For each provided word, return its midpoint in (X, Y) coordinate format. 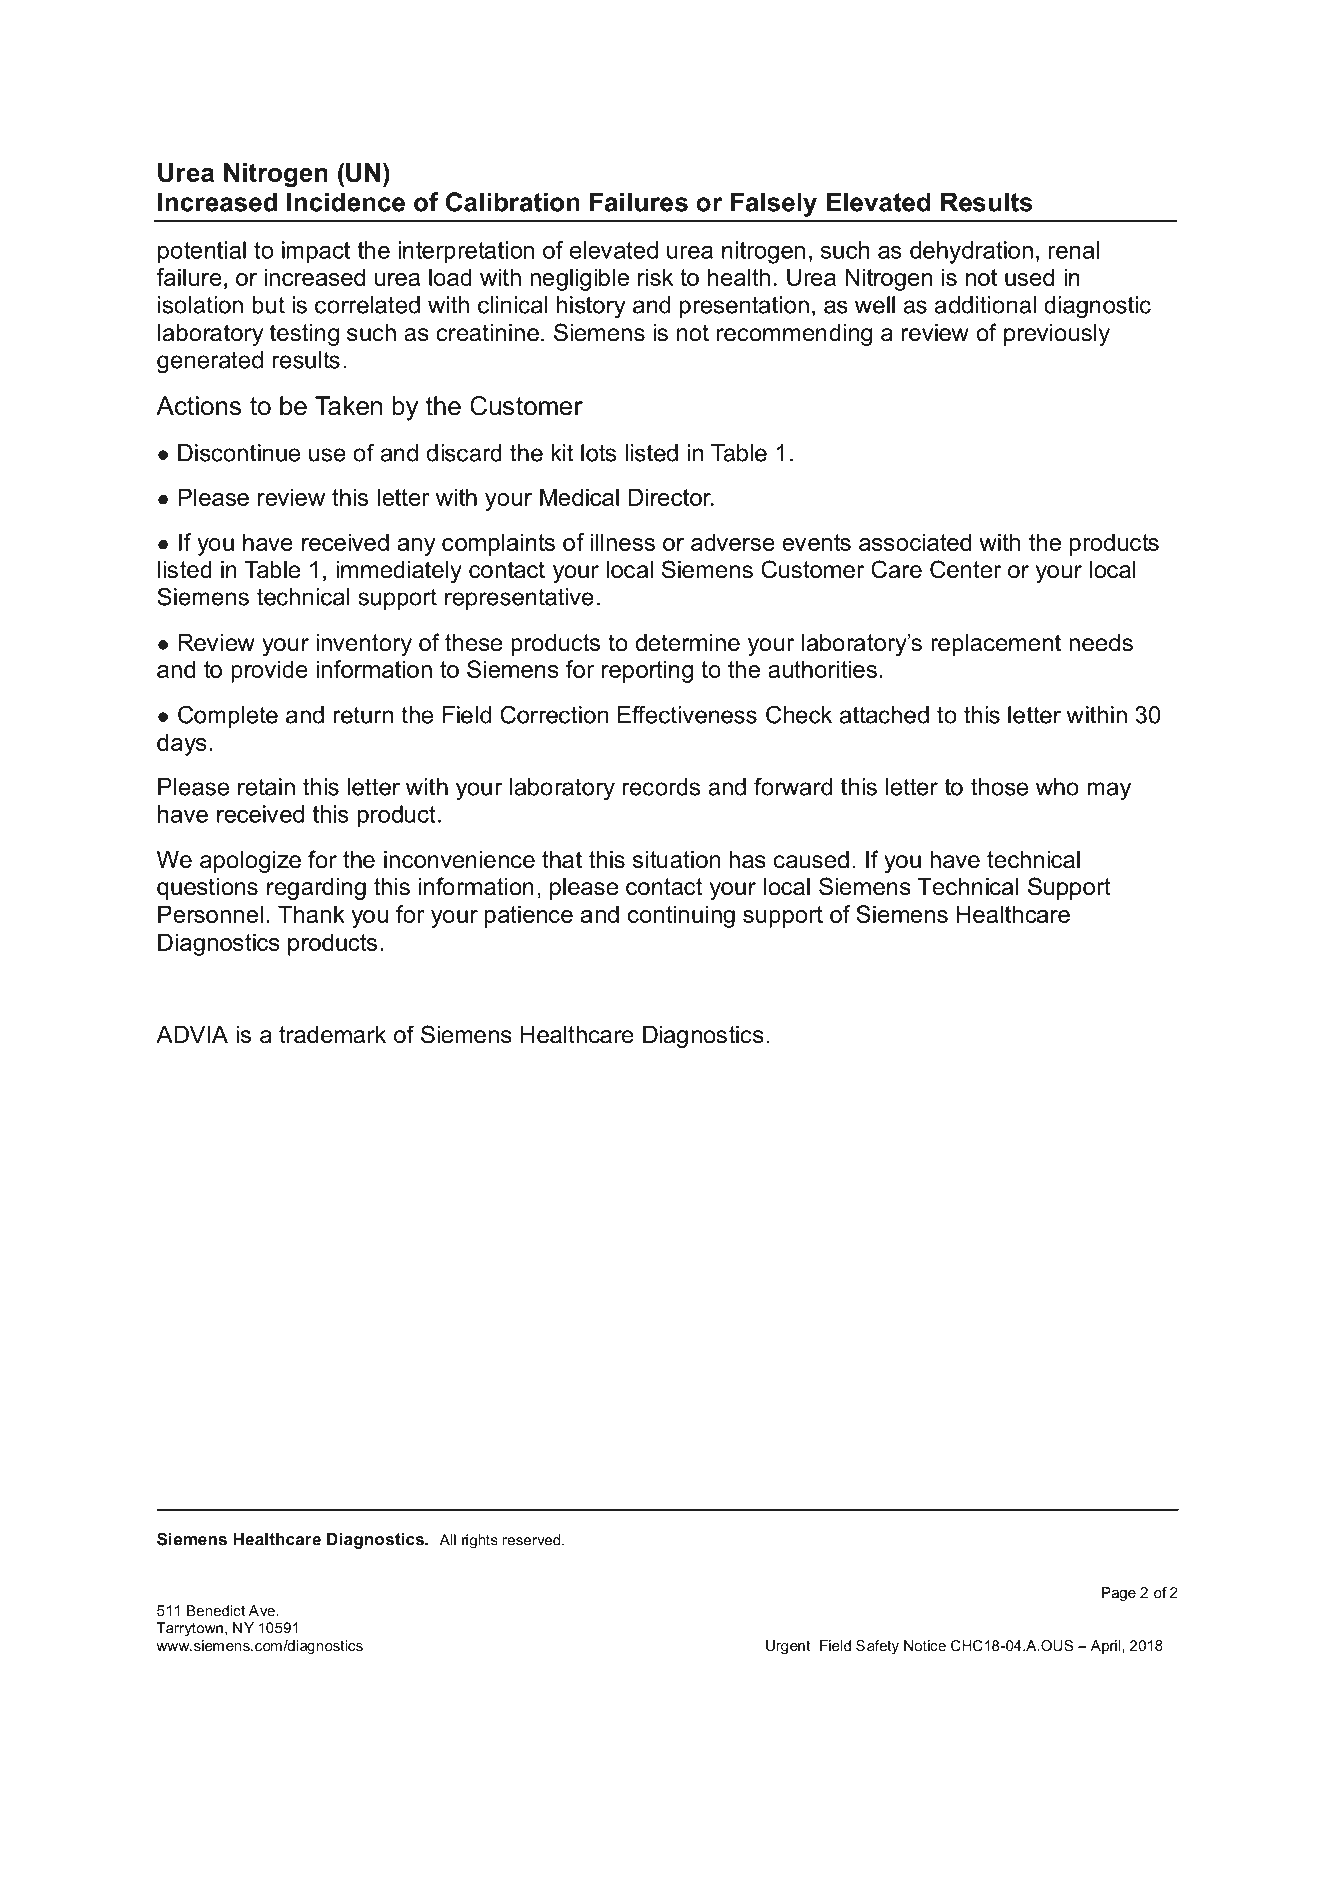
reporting (647, 671)
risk (655, 277)
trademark (332, 1035)
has (747, 860)
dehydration (971, 252)
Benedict (216, 1610)
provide (269, 671)
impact (316, 252)
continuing (681, 916)
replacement (996, 645)
